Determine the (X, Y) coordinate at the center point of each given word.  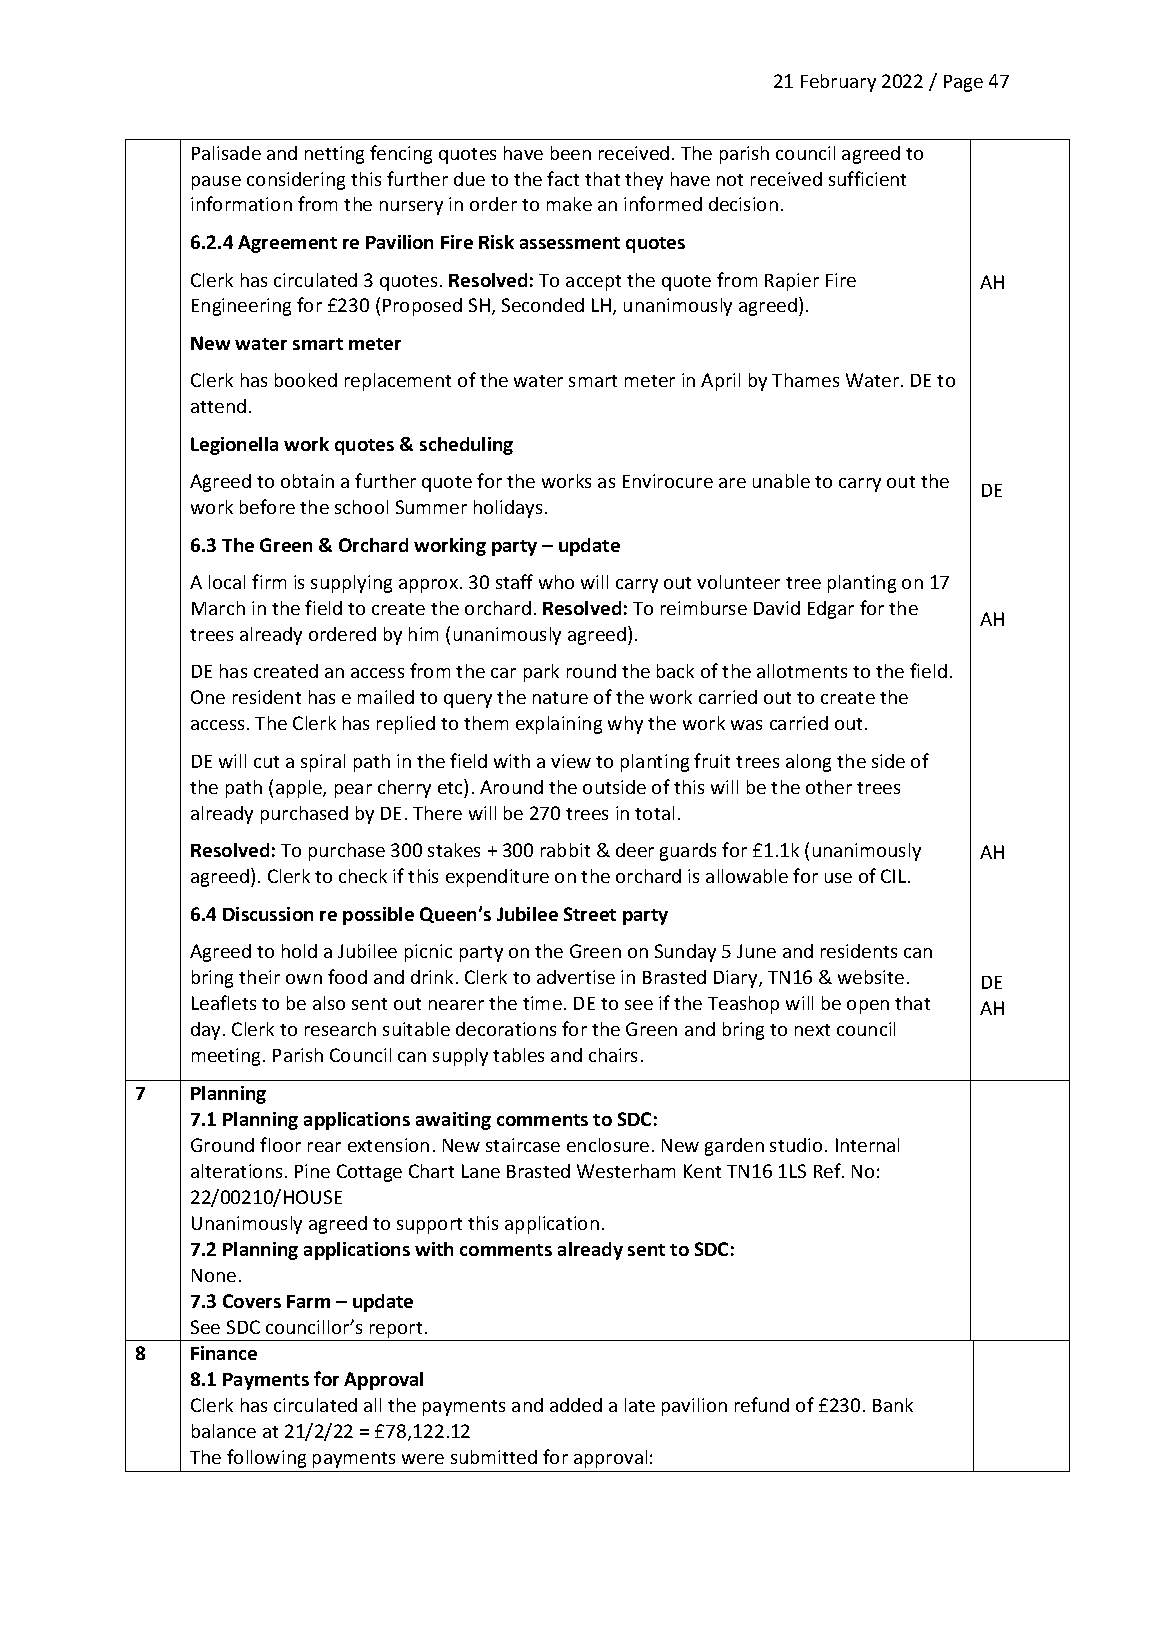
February (838, 83)
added (576, 1405)
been (571, 153)
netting (334, 155)
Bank (893, 1405)
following (266, 1458)
